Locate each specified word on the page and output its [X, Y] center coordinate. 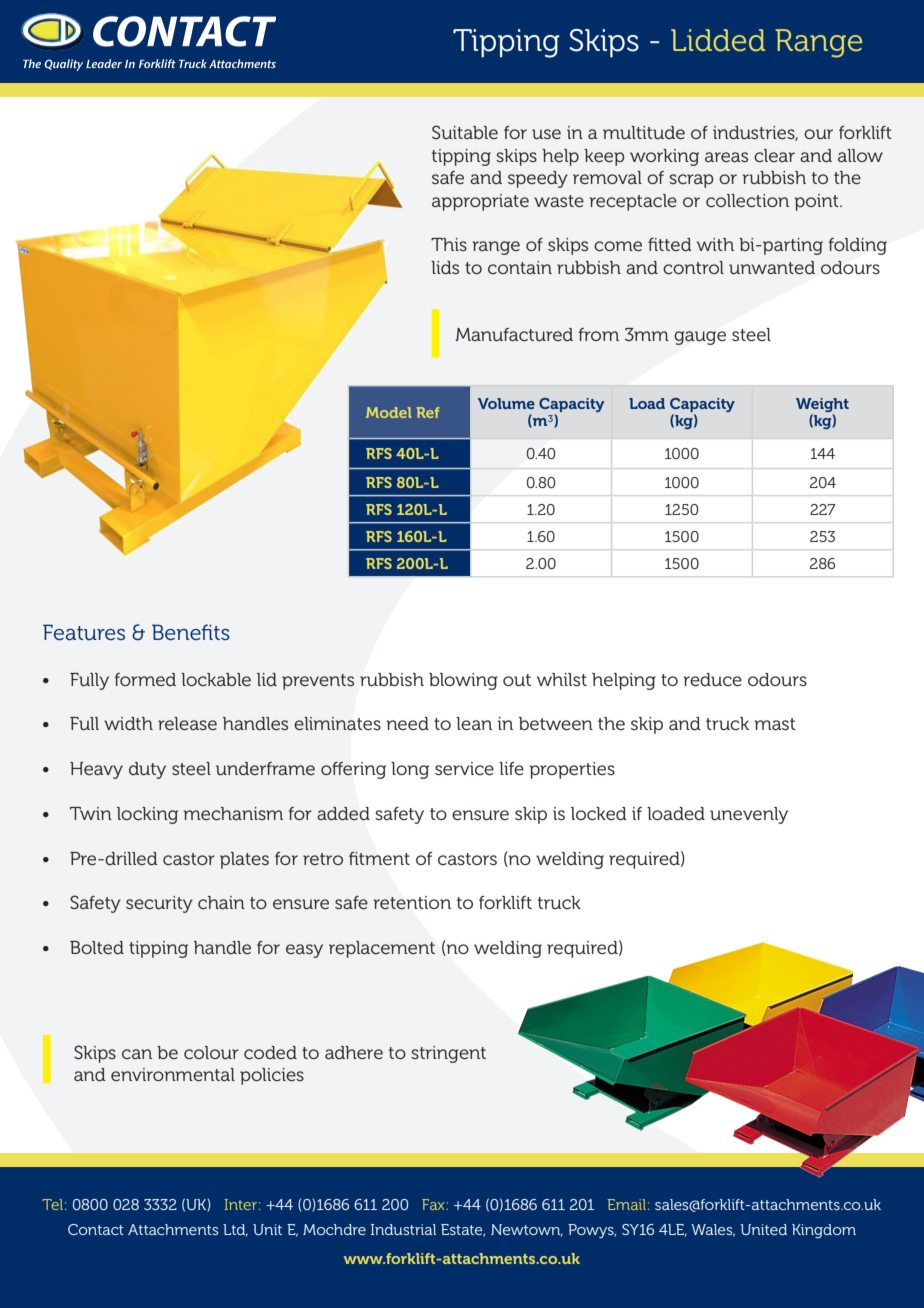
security [159, 904]
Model [388, 412]
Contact [96, 1229]
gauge [700, 338]
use [546, 134]
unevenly [749, 815]
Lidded [718, 40]
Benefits [191, 632]
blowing [463, 681]
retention [412, 903]
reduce [712, 679]
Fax [434, 1204]
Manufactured [514, 334]
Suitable [465, 132]
